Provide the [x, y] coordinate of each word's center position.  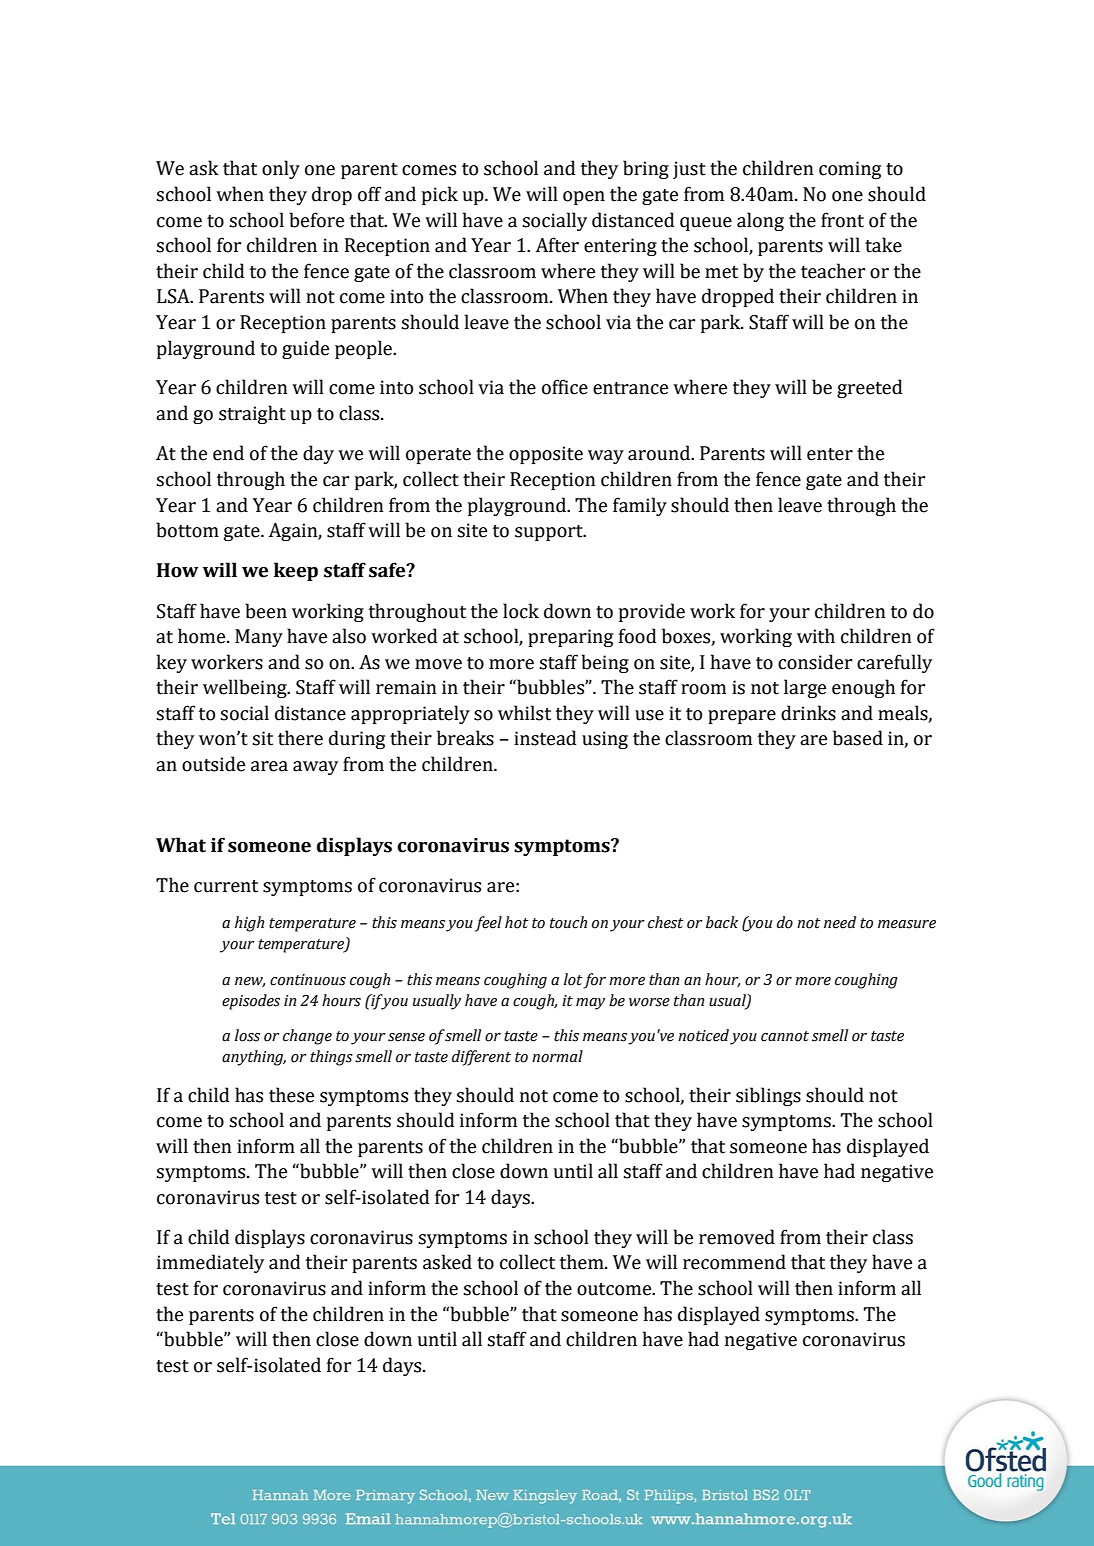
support [550, 533]
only [281, 169]
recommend [734, 1262]
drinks [808, 713]
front [842, 220]
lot [573, 979]
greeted [869, 388]
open [584, 198]
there [300, 738]
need [840, 922]
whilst [524, 713]
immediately [210, 1263]
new [250, 982]
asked [447, 1262]
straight [252, 414]
